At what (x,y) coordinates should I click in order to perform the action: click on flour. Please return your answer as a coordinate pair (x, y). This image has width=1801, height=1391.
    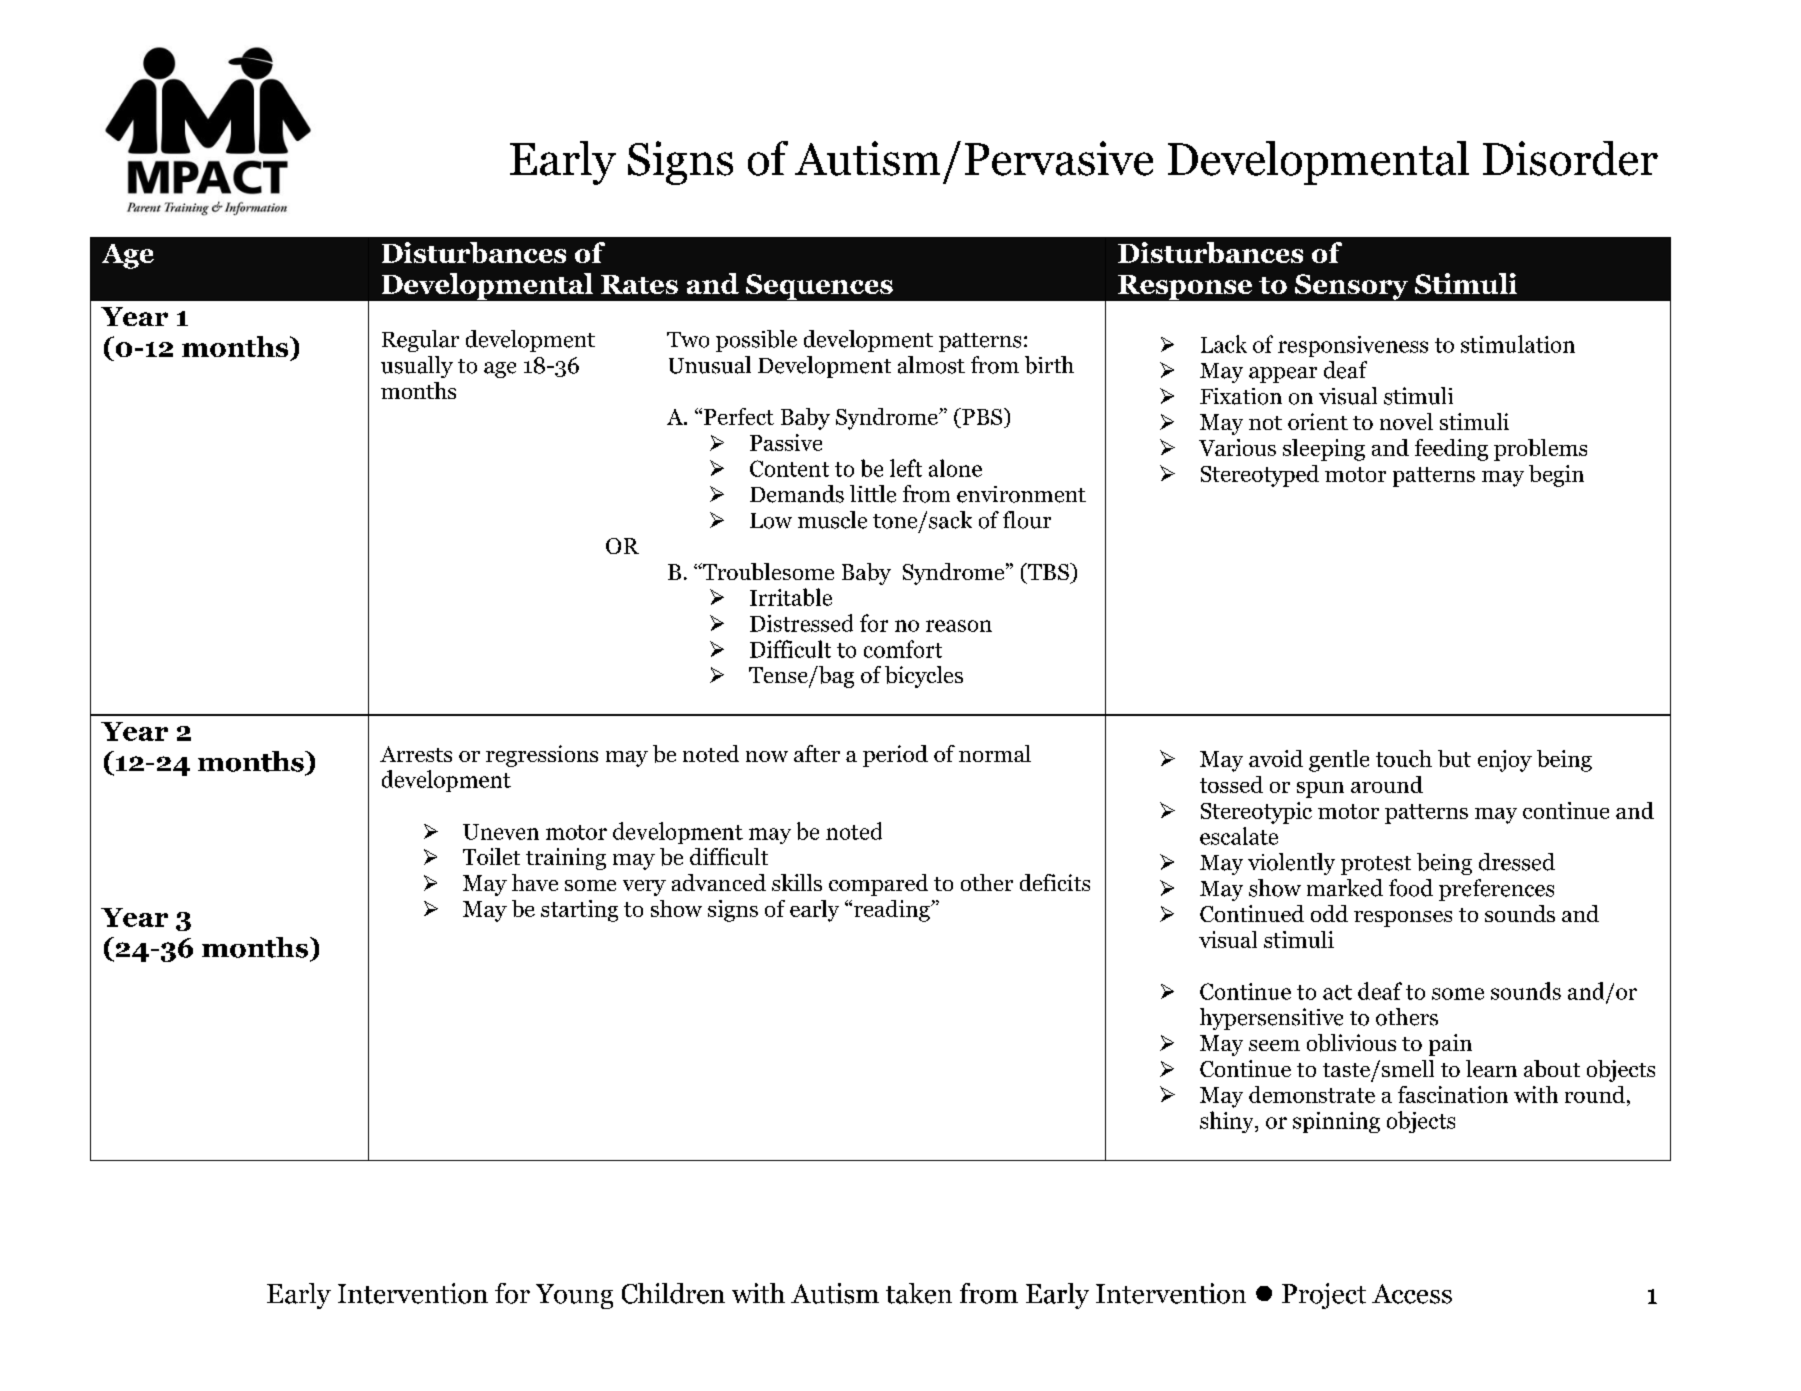
    Looking at the image, I should click on (1027, 520).
